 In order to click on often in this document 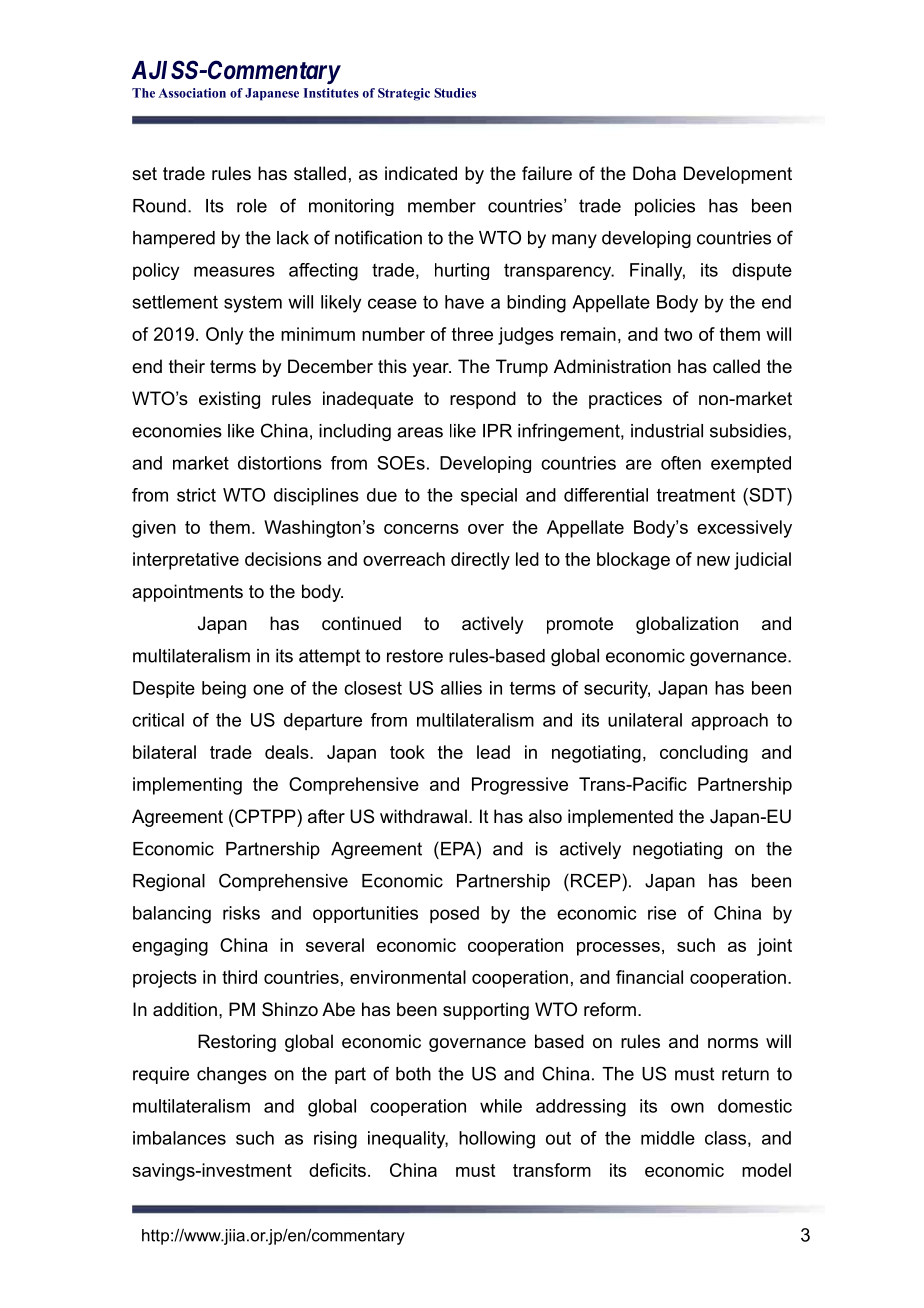, I will do `click(681, 463)`.
